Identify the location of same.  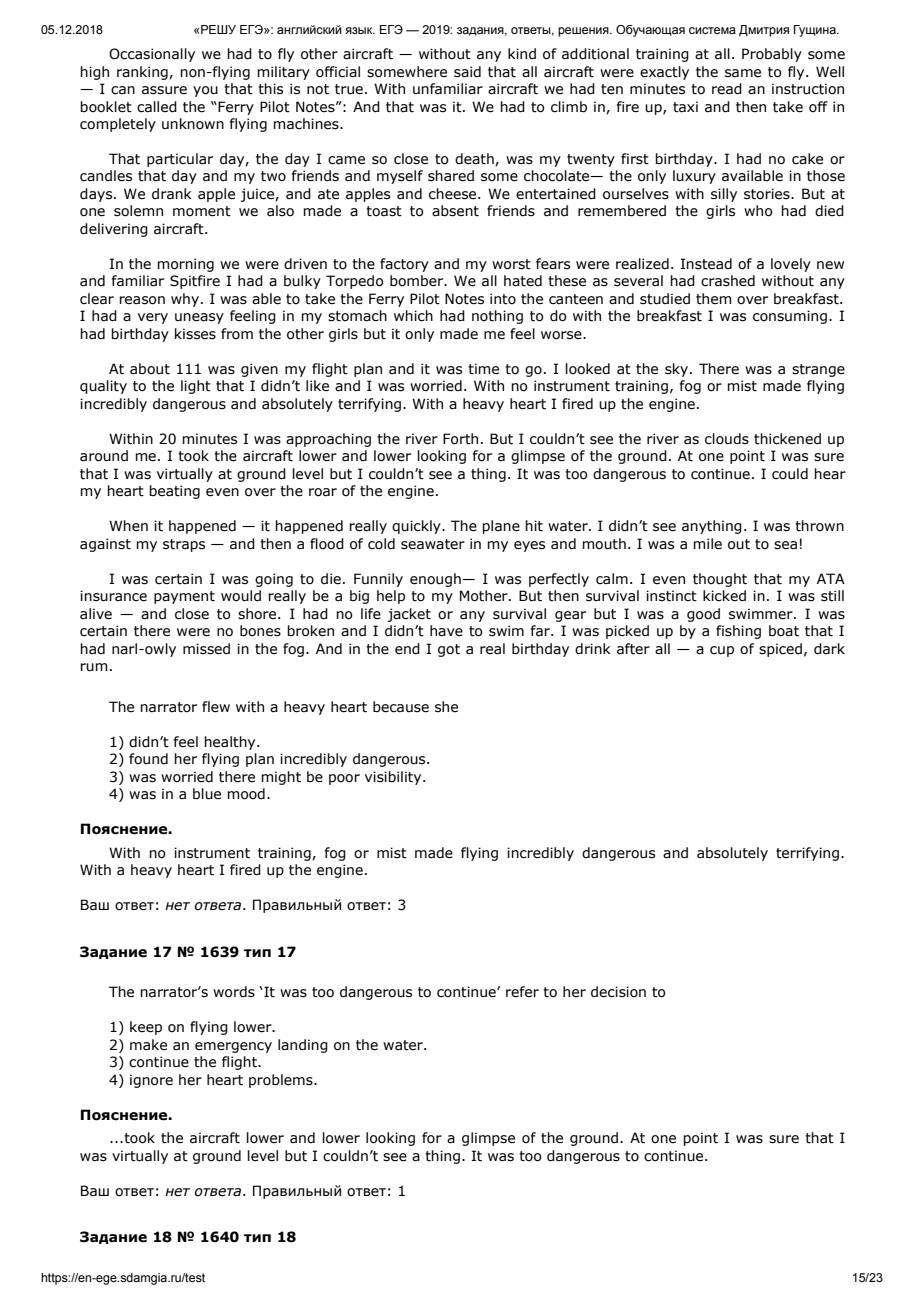
(743, 73).
